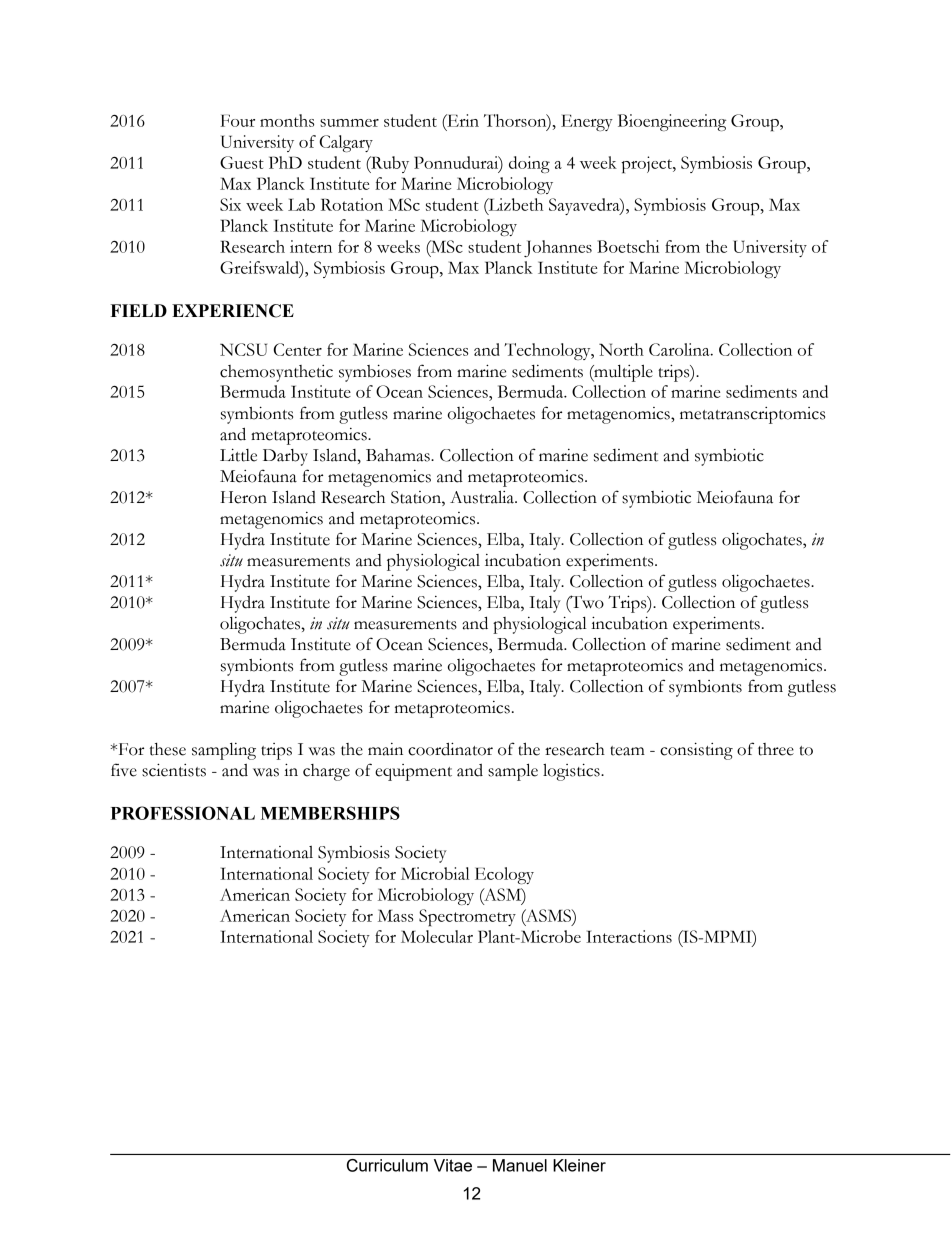 The image size is (952, 1233). I want to click on doing, so click(529, 164).
